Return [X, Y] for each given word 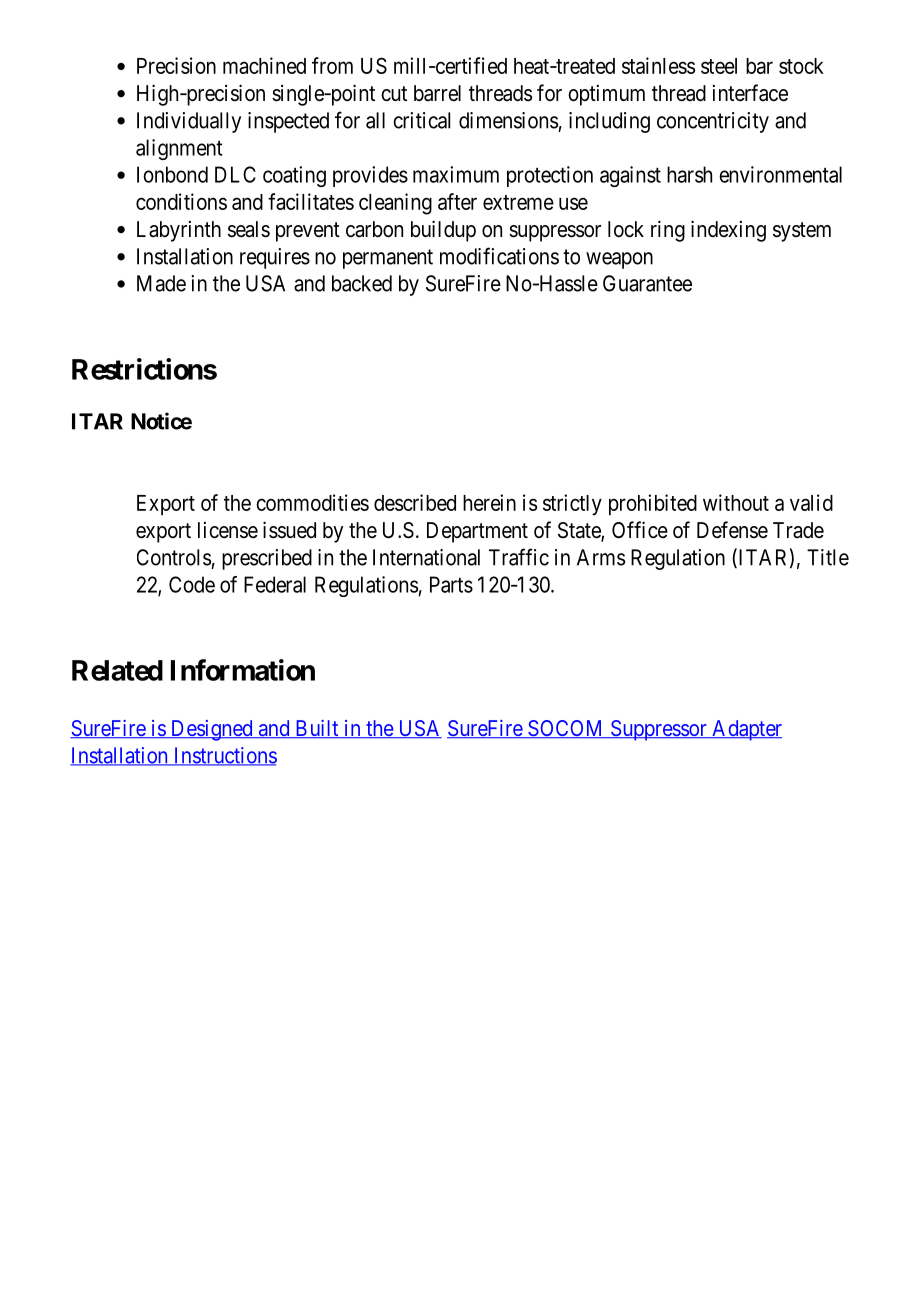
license [228, 530]
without [736, 502]
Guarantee [647, 283]
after [457, 201]
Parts [451, 584]
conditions [181, 201]
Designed [211, 730]
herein [489, 502]
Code [192, 584]
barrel [437, 93]
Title [828, 557]
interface [750, 93]
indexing [728, 231]
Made [161, 283]
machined [264, 65]
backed [362, 283]
